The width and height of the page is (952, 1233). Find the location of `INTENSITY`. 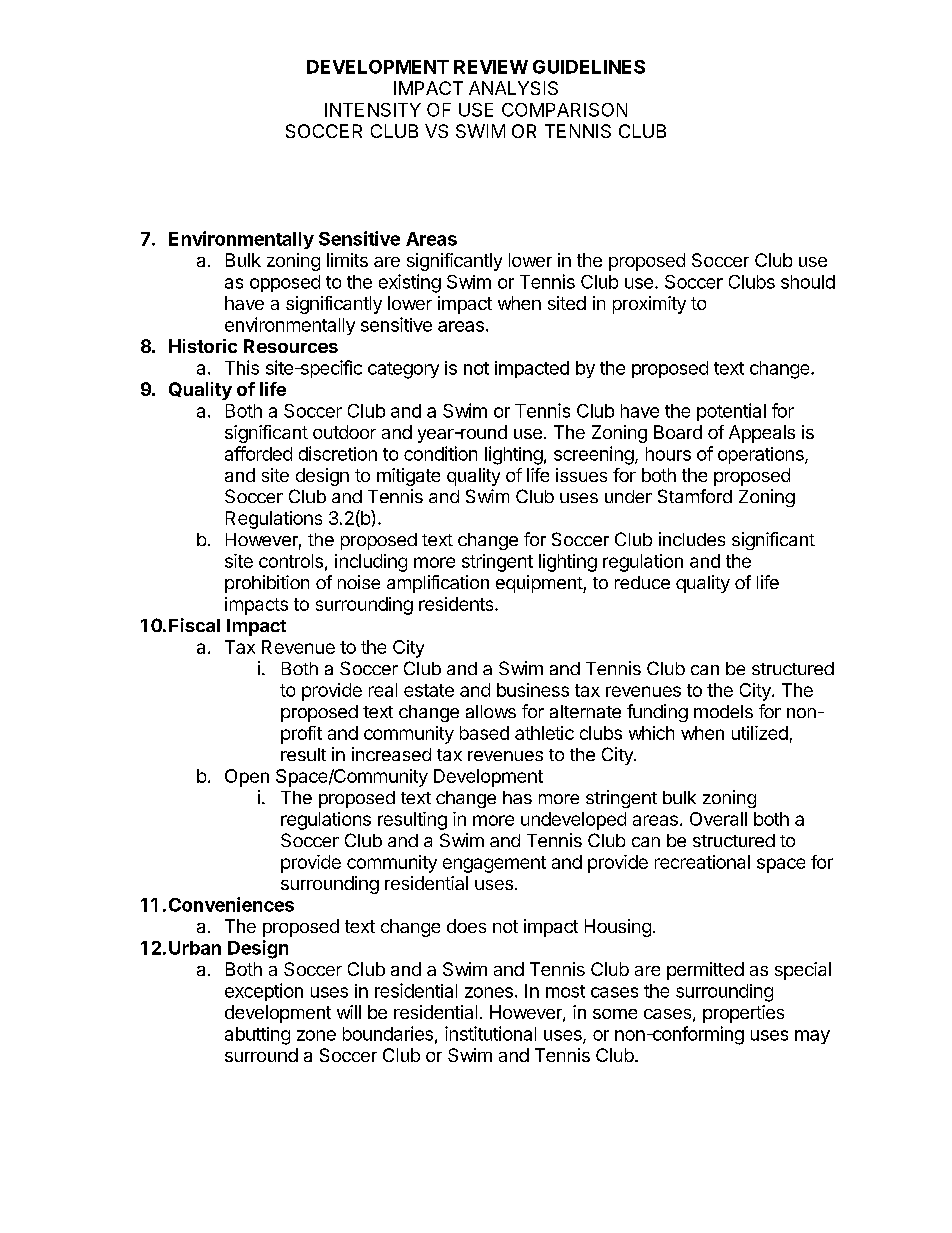

INTENSITY is located at coordinates (373, 110).
